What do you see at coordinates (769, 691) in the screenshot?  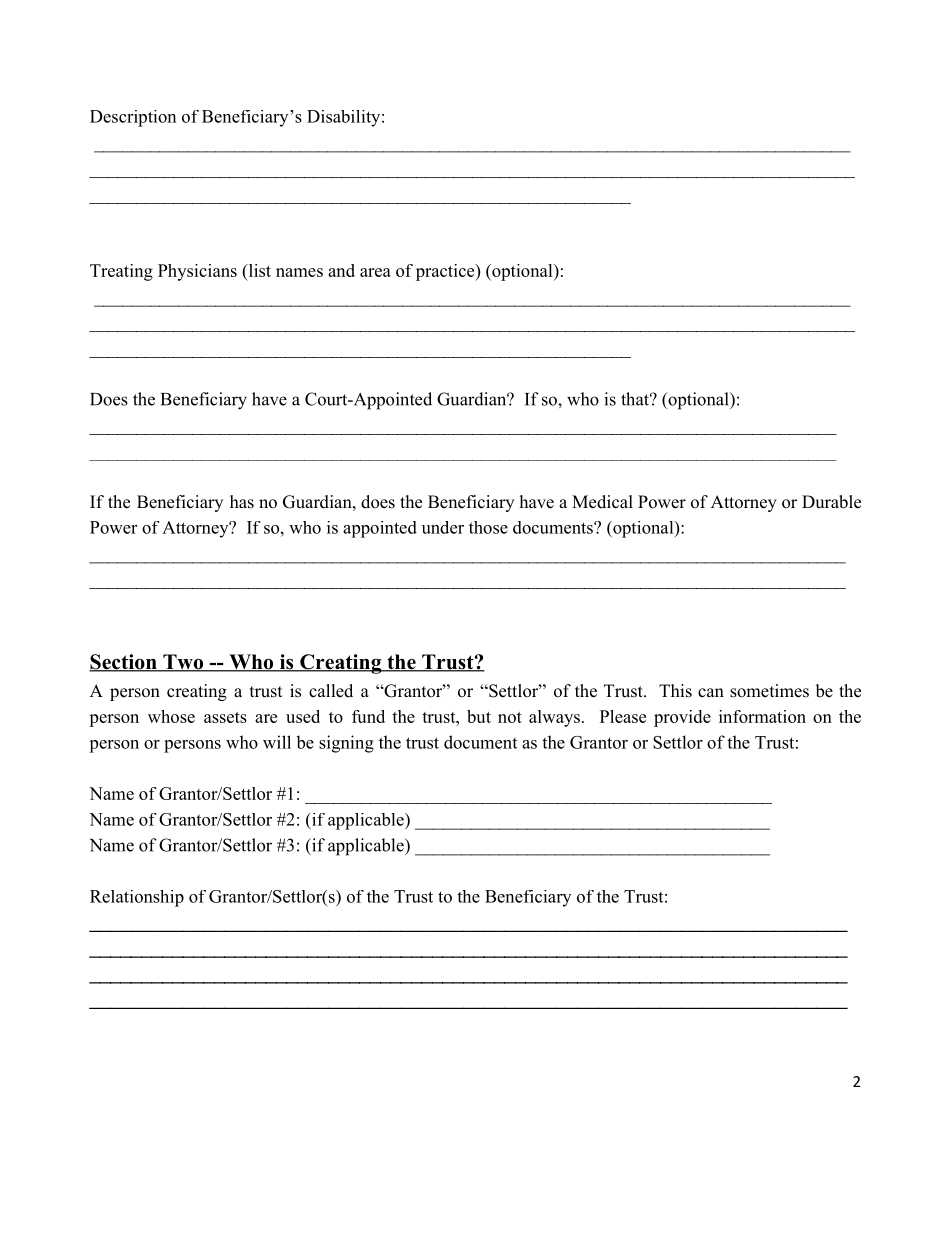 I see `sometimes` at bounding box center [769, 691].
